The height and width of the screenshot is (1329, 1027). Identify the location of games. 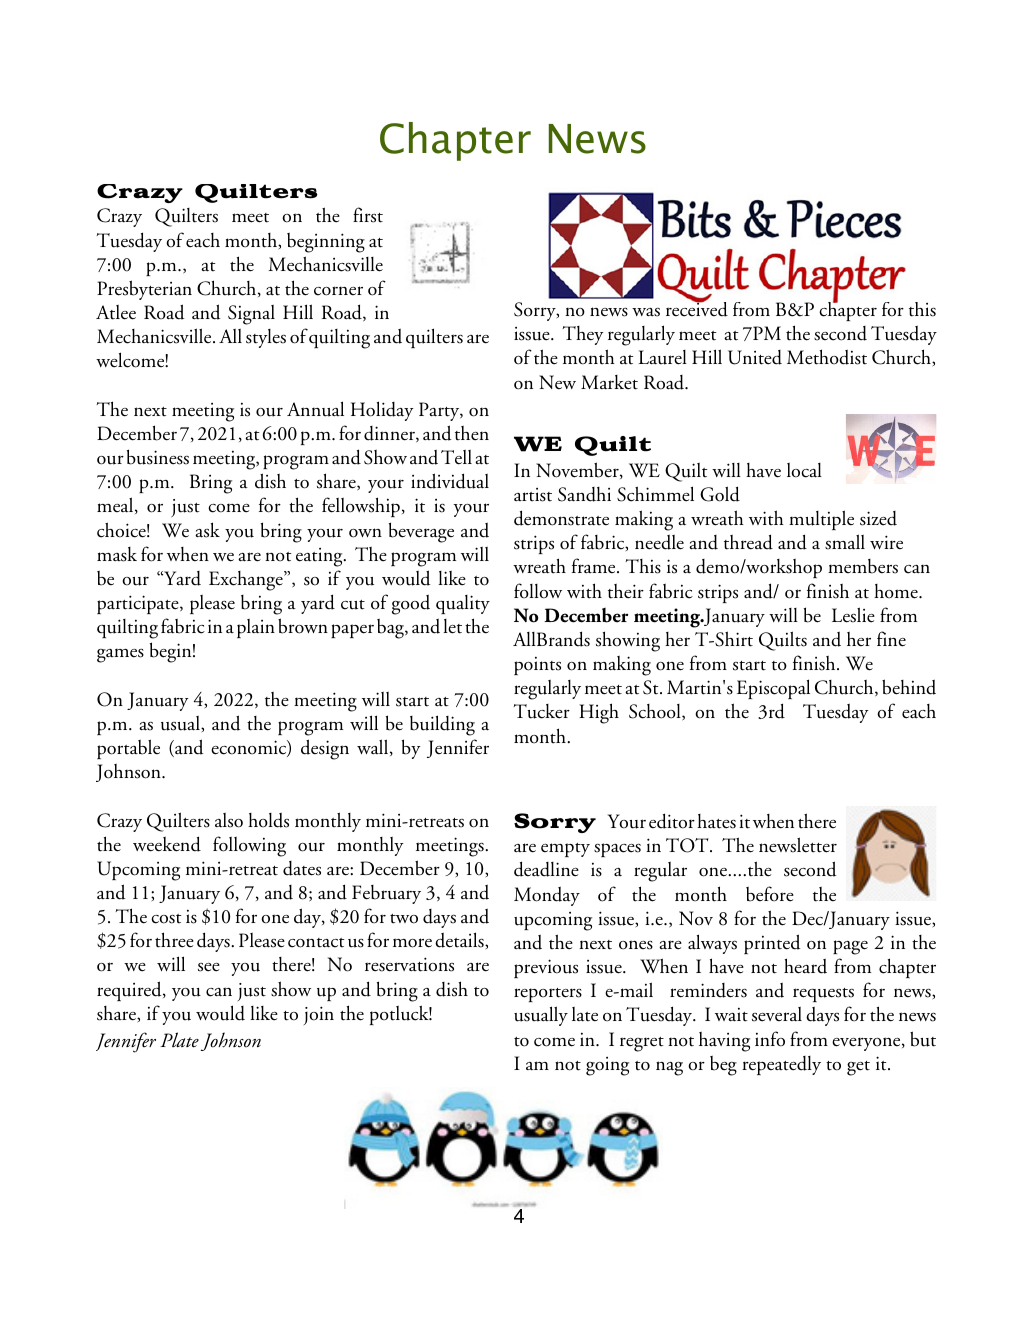
(120, 655).
